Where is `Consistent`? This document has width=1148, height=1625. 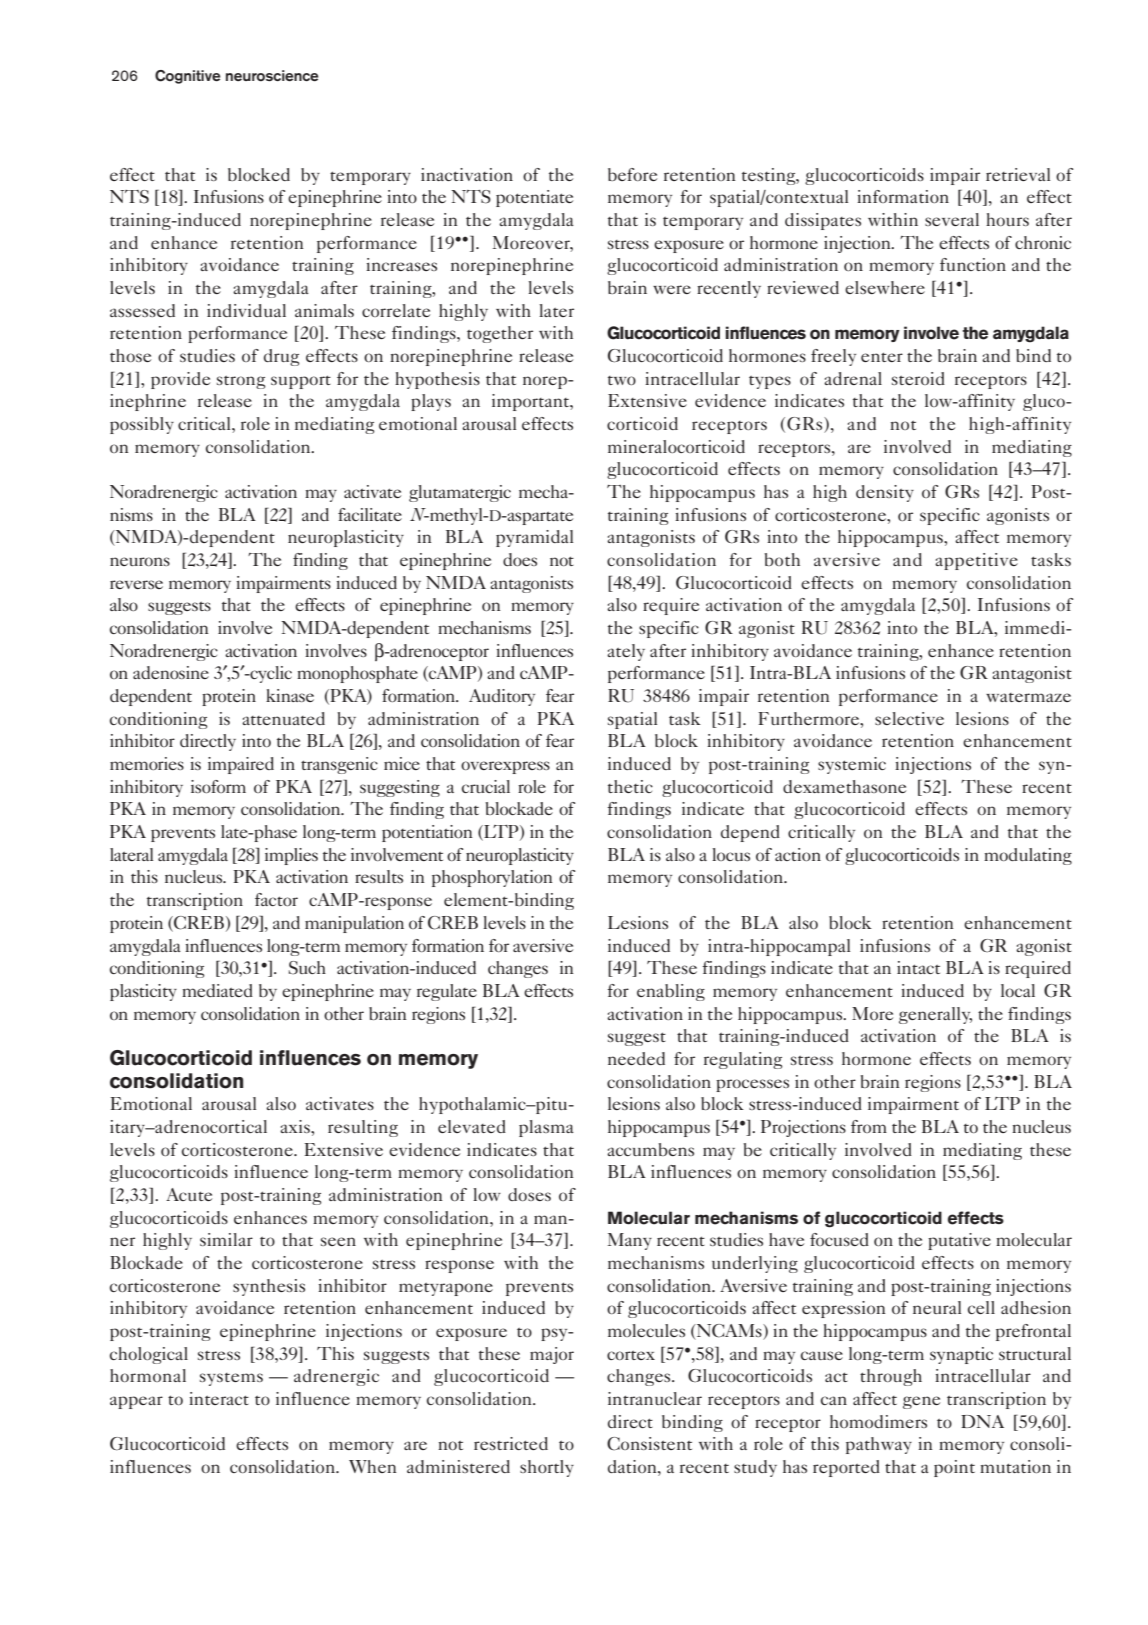 Consistent is located at coordinates (649, 1444).
